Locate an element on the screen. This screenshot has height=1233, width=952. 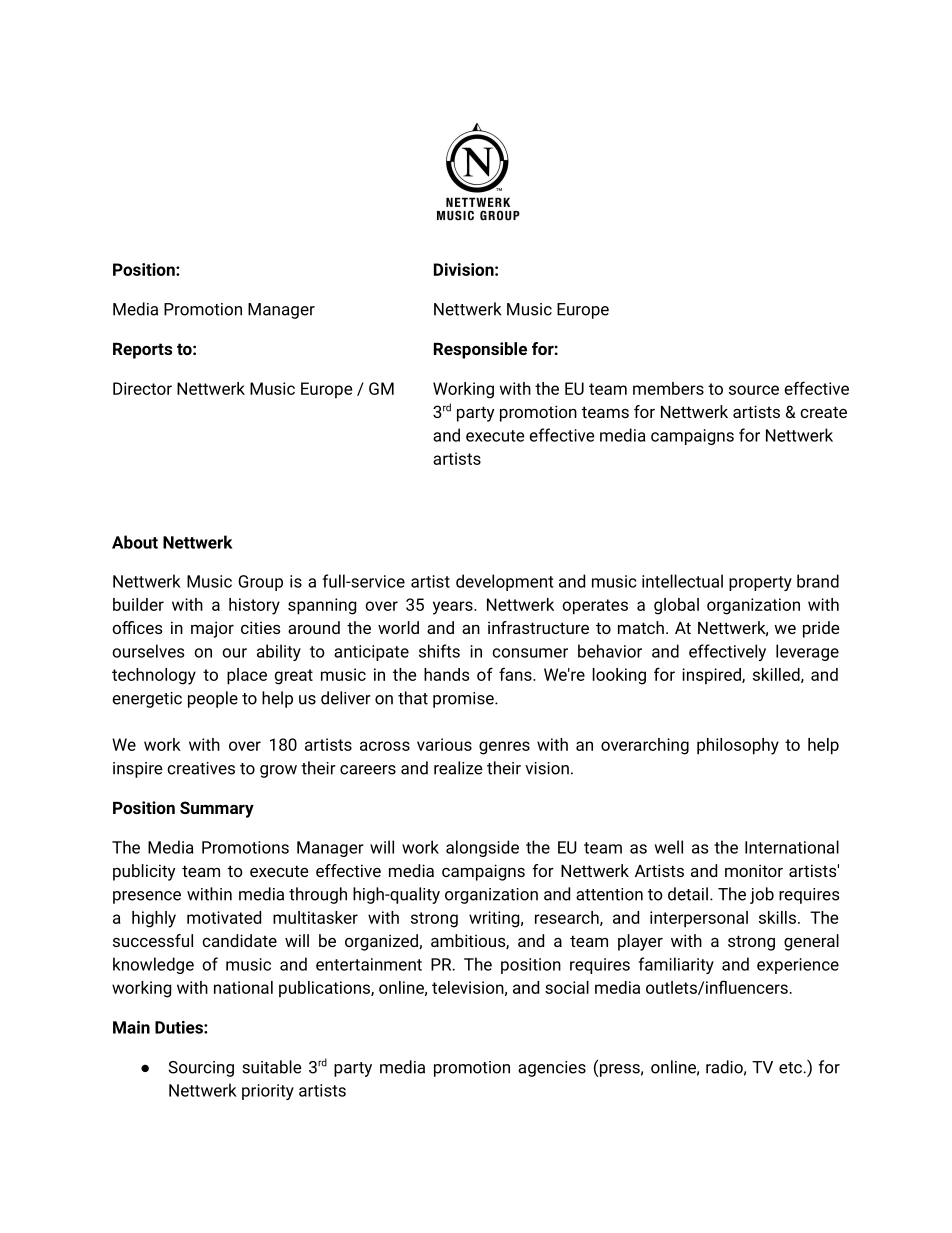
Responsible is located at coordinates (480, 350).
